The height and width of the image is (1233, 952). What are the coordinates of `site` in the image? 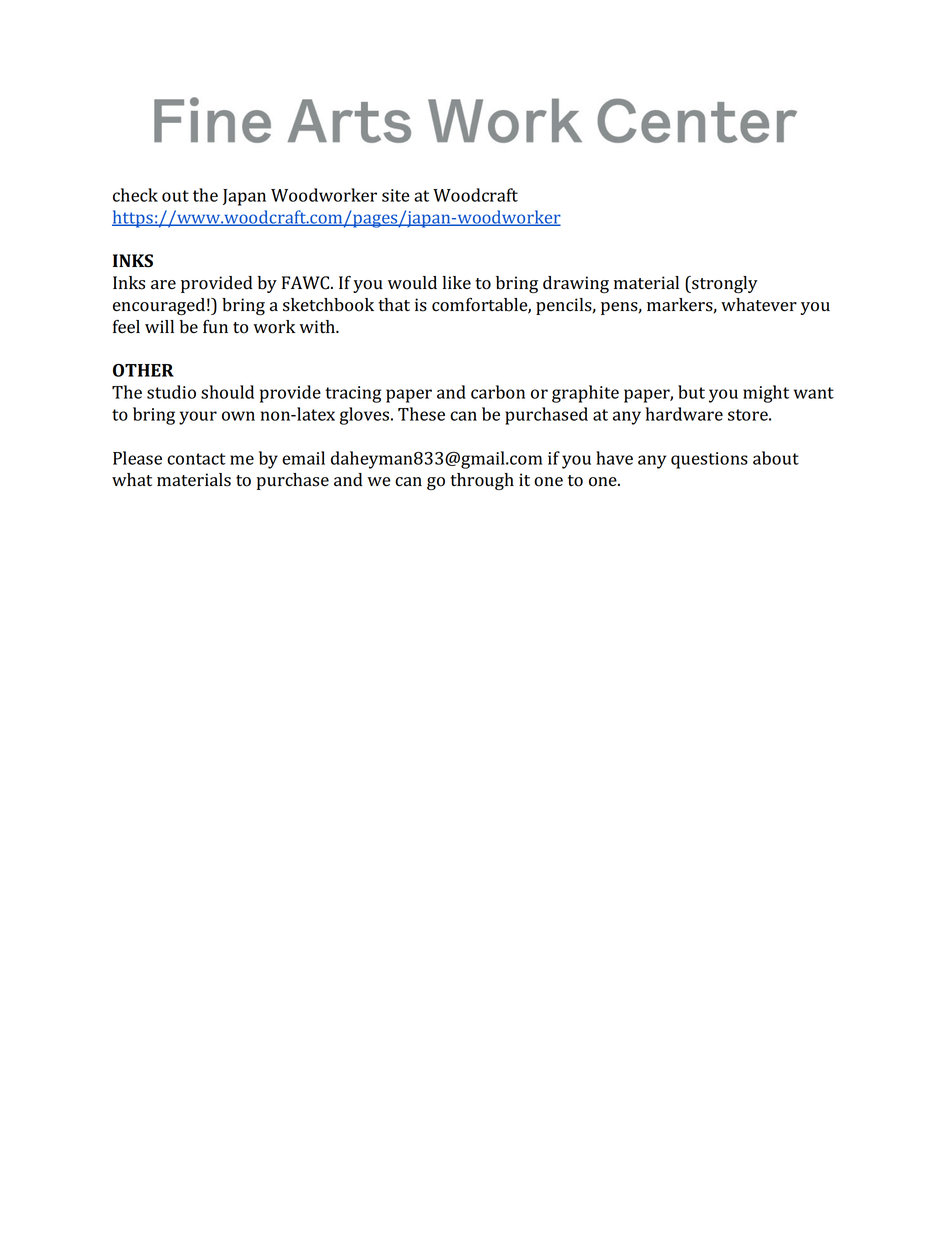 It's located at (396, 195).
